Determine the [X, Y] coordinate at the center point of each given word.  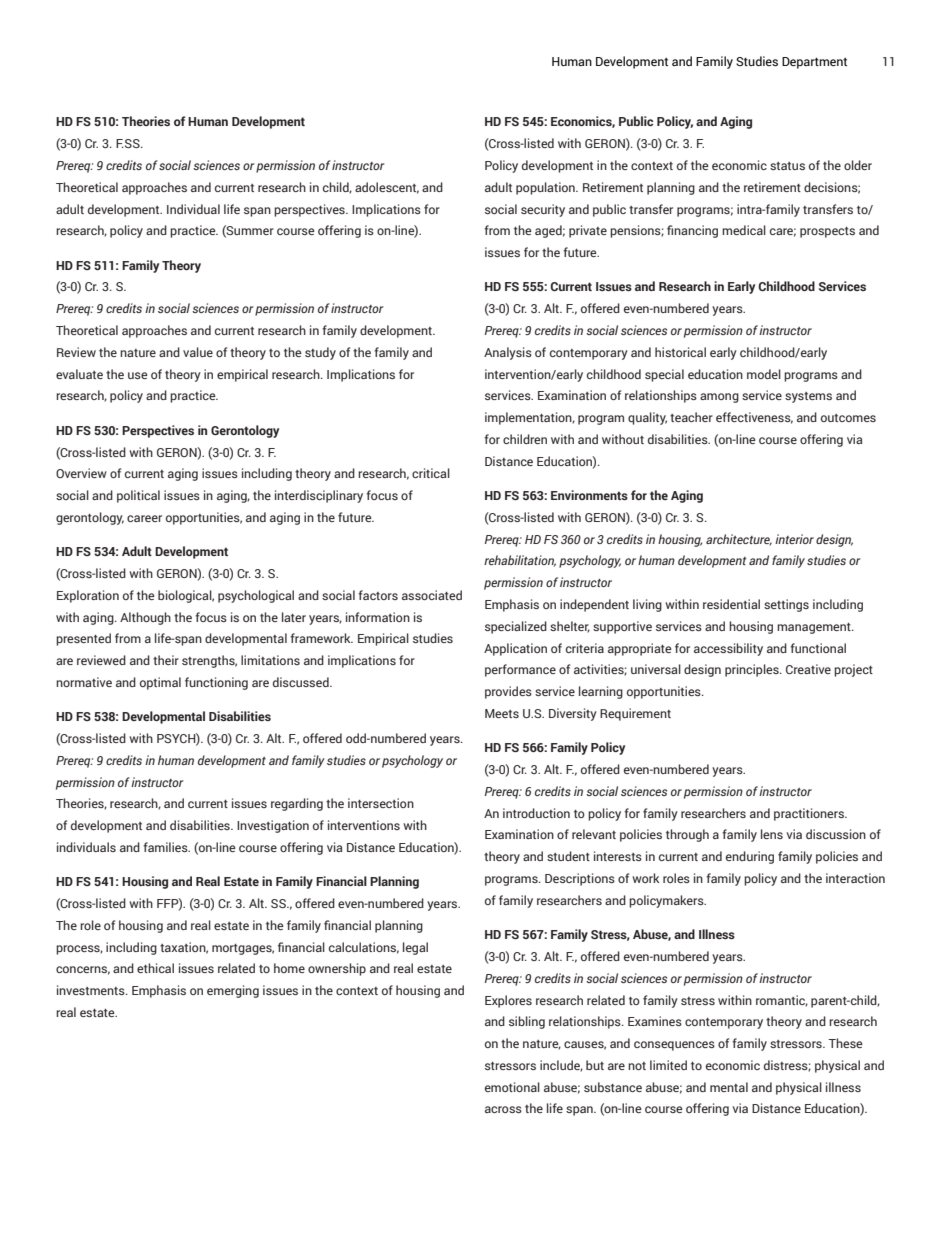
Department [814, 63]
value [198, 352]
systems [808, 397]
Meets [502, 713]
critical [431, 473]
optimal [160, 683]
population [546, 188]
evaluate [79, 374]
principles [753, 670]
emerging [233, 991]
